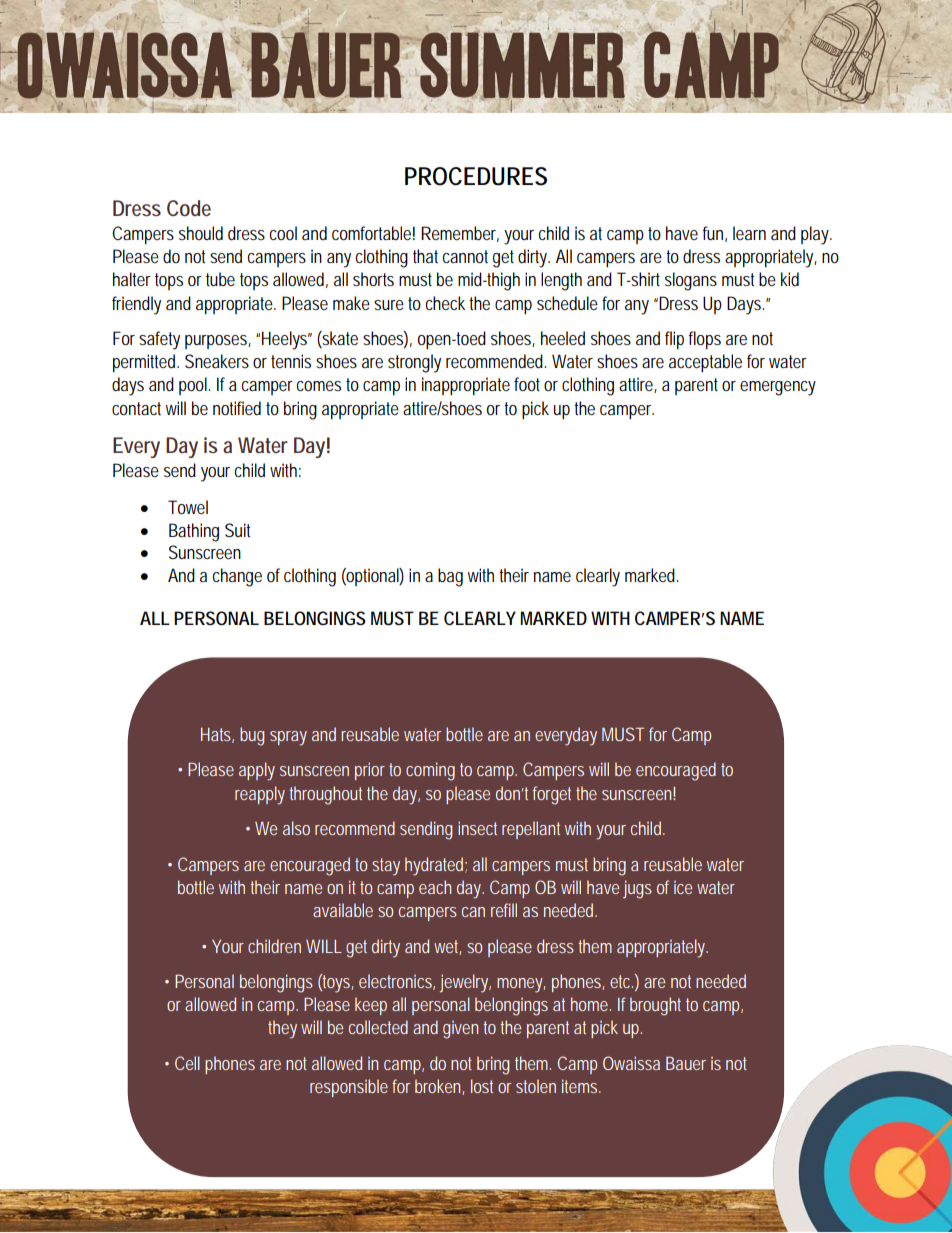 This document has width=952, height=1233. Describe the element at coordinates (683, 887) in the document. I see `ice` at that location.
